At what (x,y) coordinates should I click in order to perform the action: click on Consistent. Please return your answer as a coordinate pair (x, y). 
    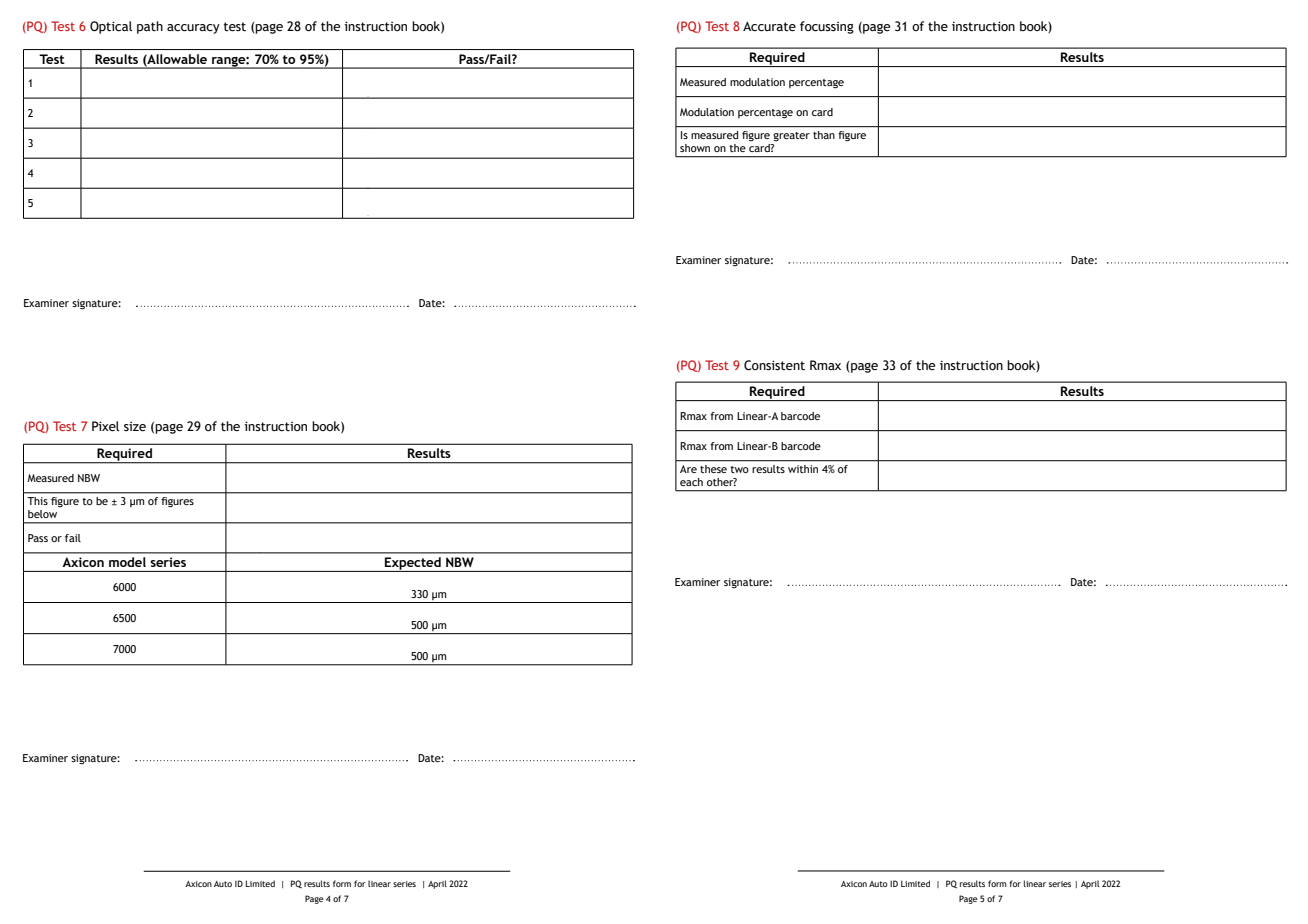
    Looking at the image, I should click on (774, 365).
